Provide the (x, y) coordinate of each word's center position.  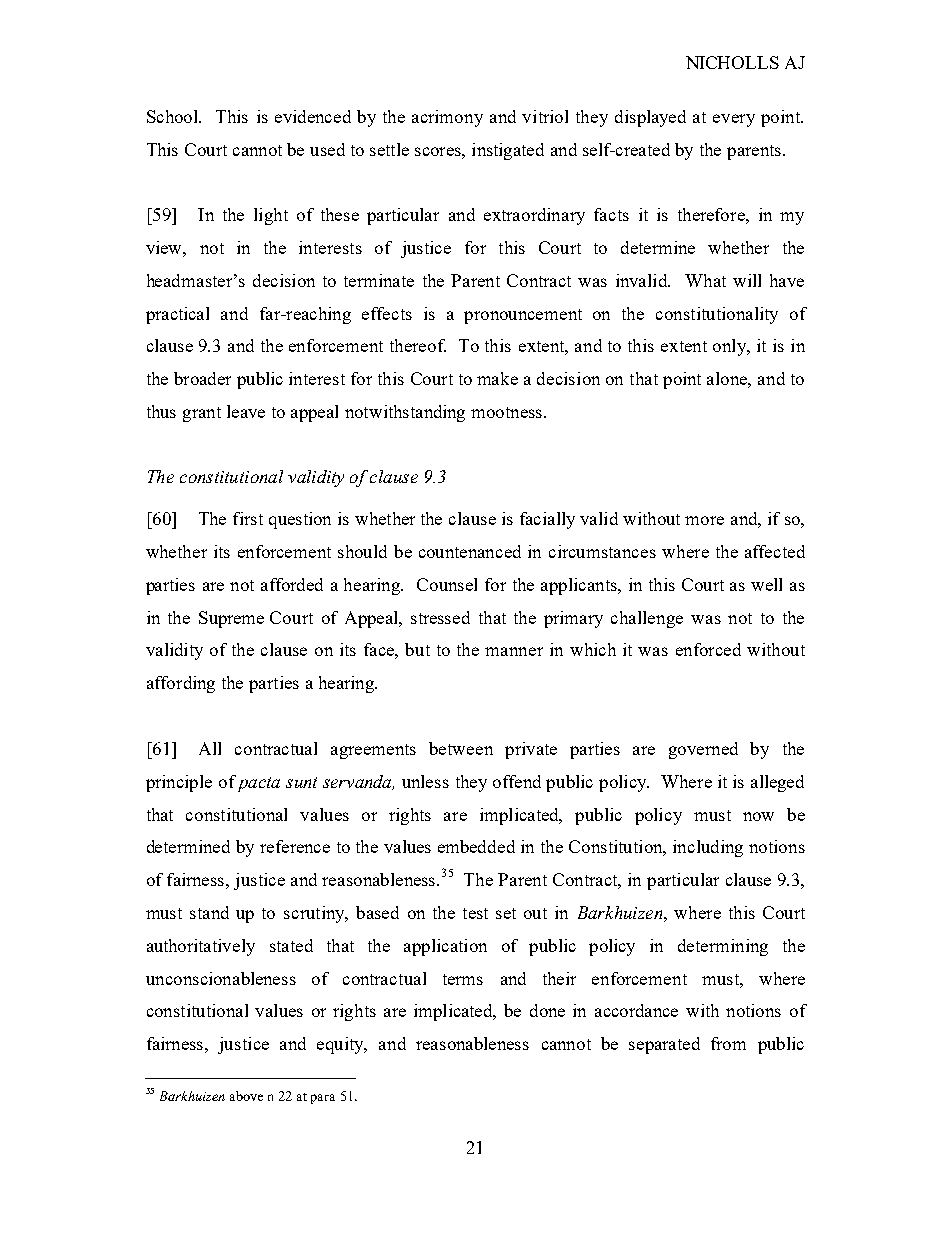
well (766, 584)
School (174, 116)
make (497, 378)
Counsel (447, 584)
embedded (476, 846)
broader (202, 378)
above (246, 1096)
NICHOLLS (732, 62)
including (708, 848)
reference (295, 846)
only (730, 347)
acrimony (447, 118)
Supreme (231, 619)
